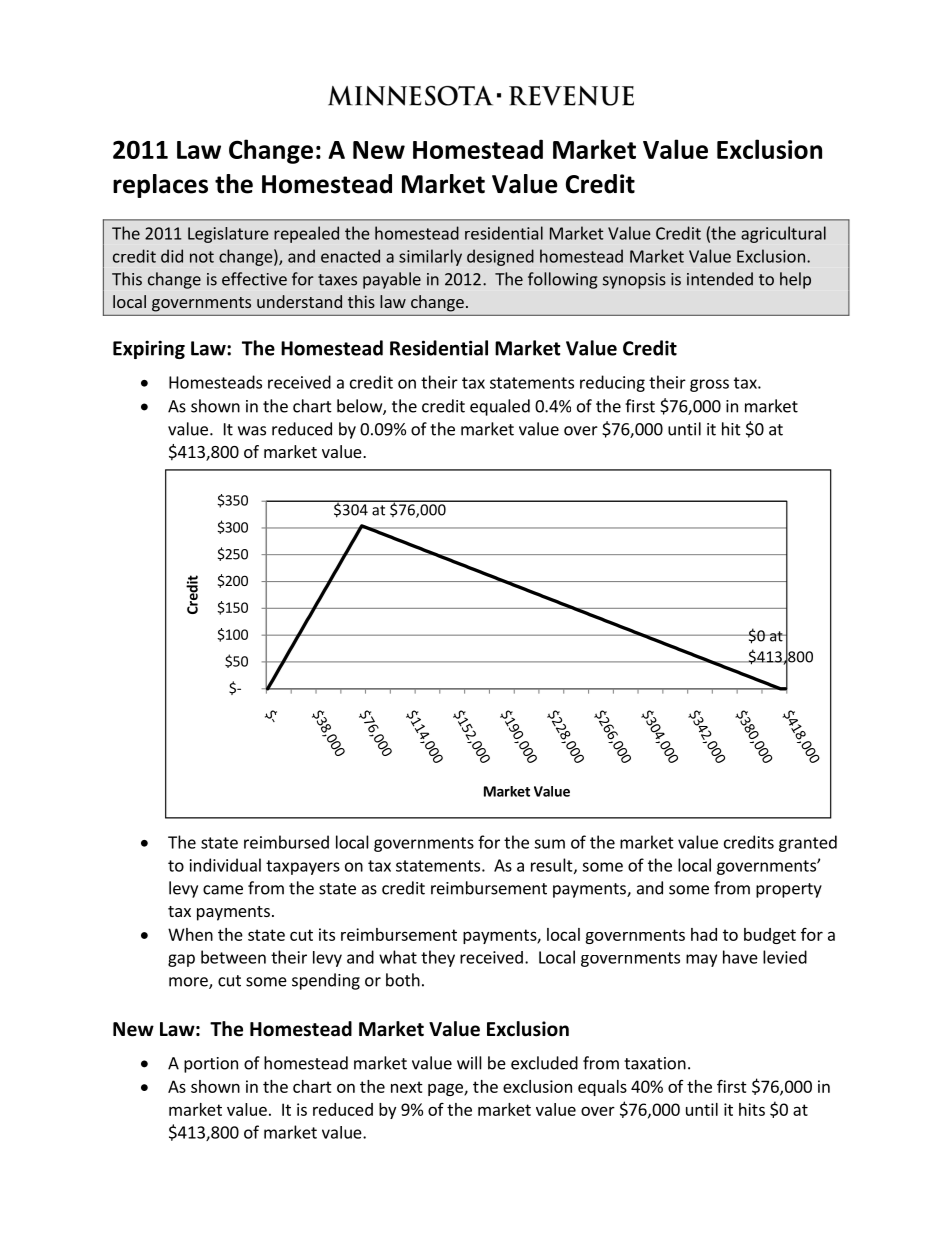  Describe the element at coordinates (752, 1109) in the screenshot. I see `hits` at that location.
